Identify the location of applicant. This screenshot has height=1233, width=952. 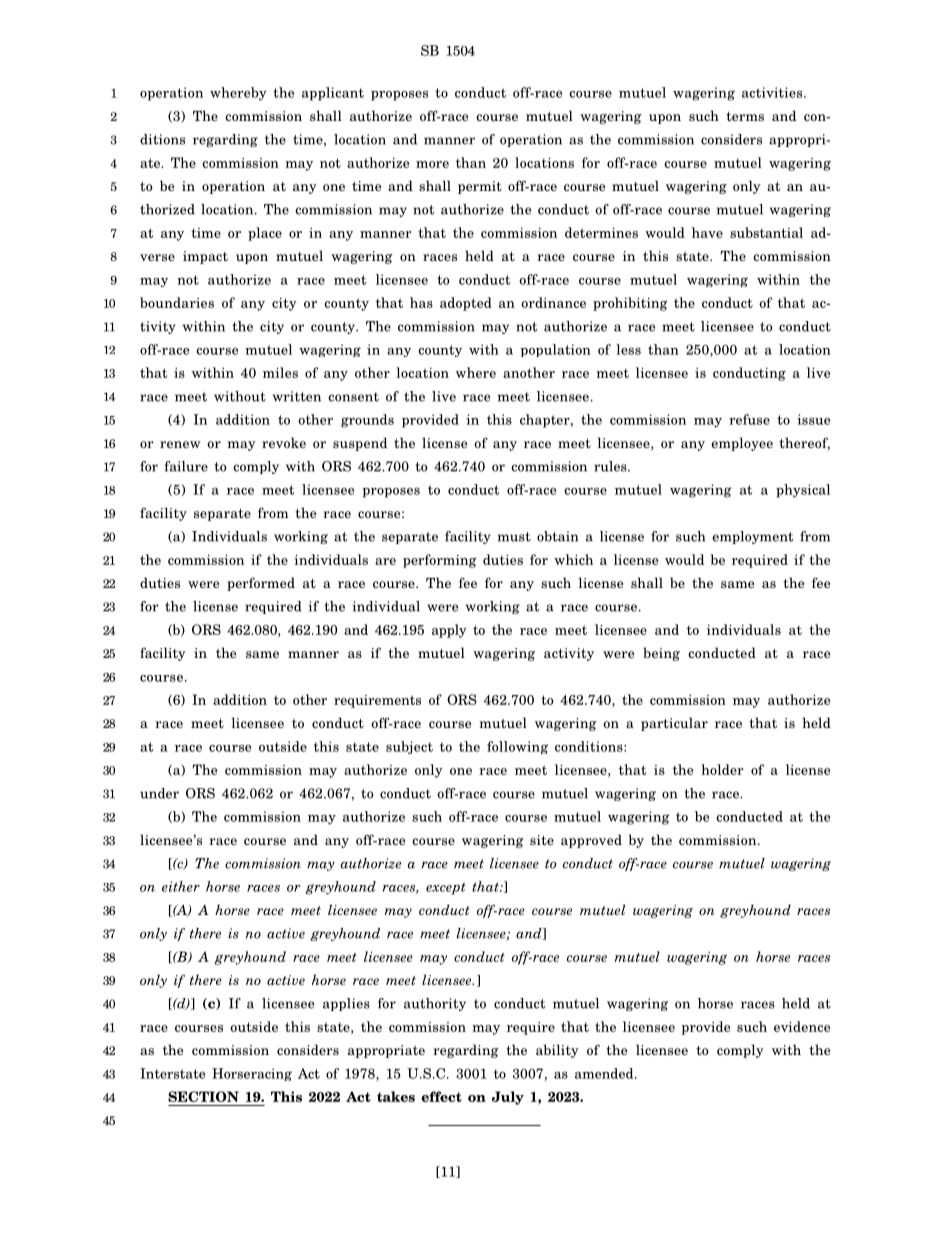
(333, 94).
